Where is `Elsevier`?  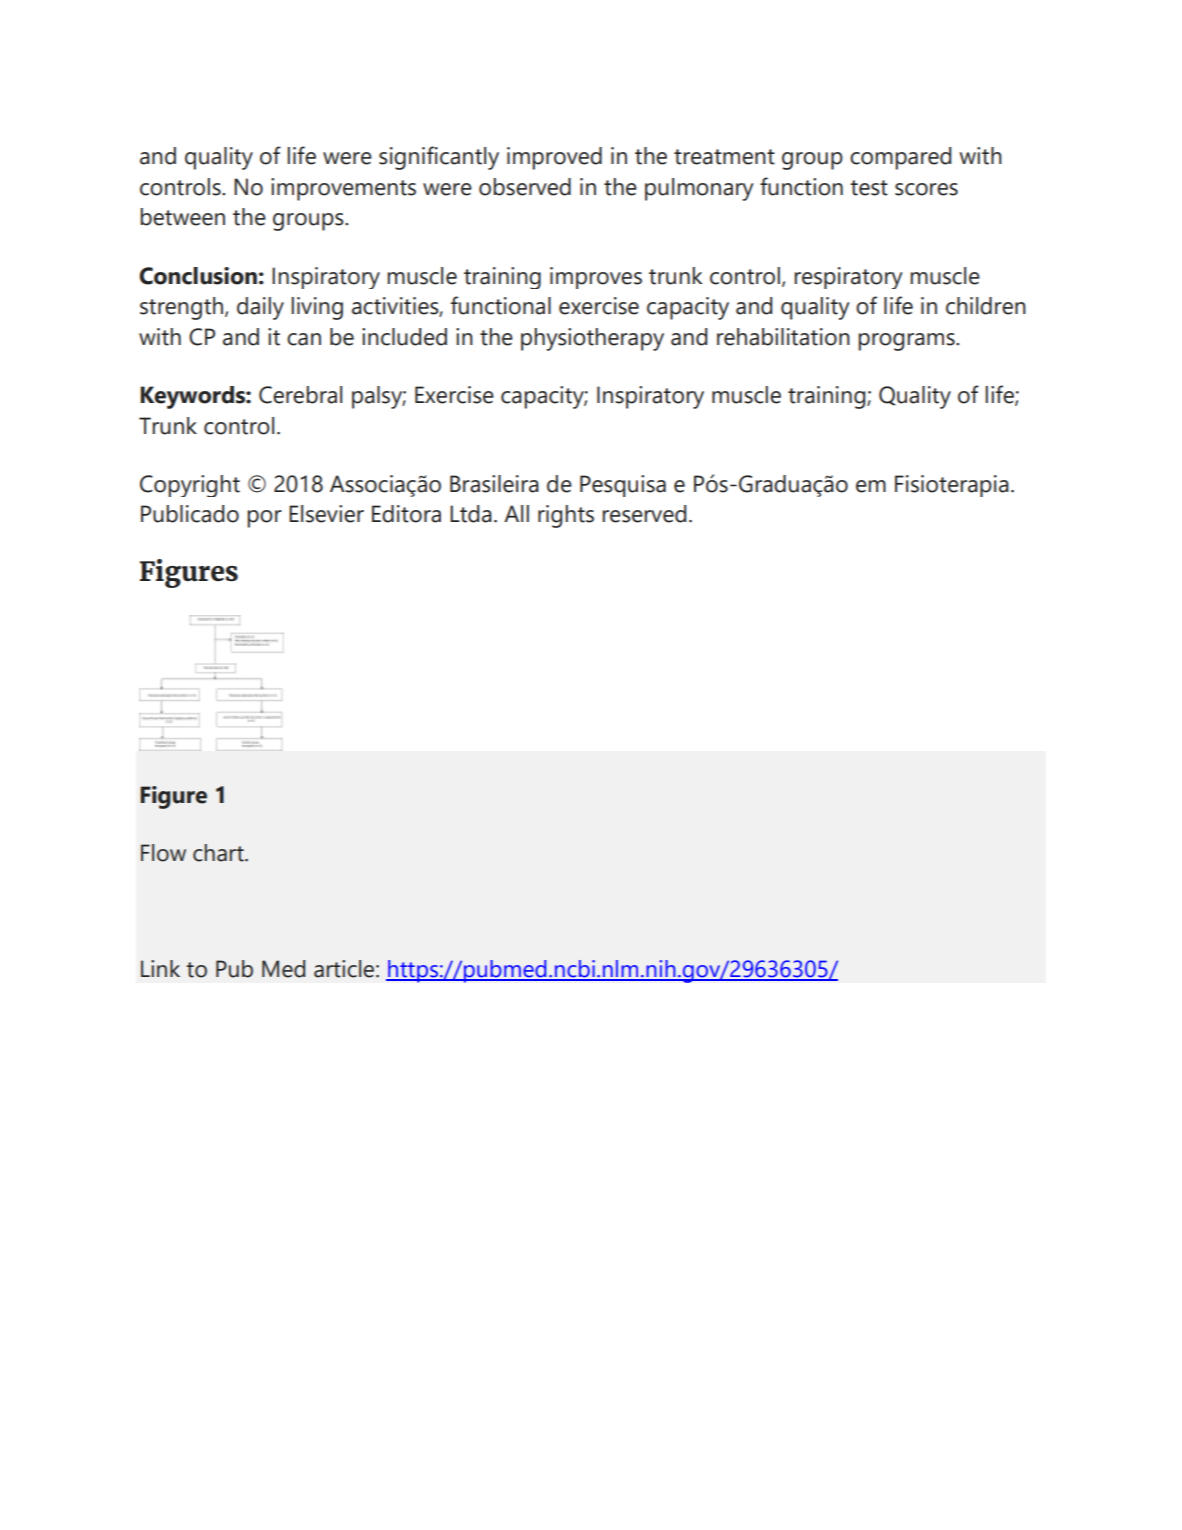
Elsevier is located at coordinates (326, 514).
